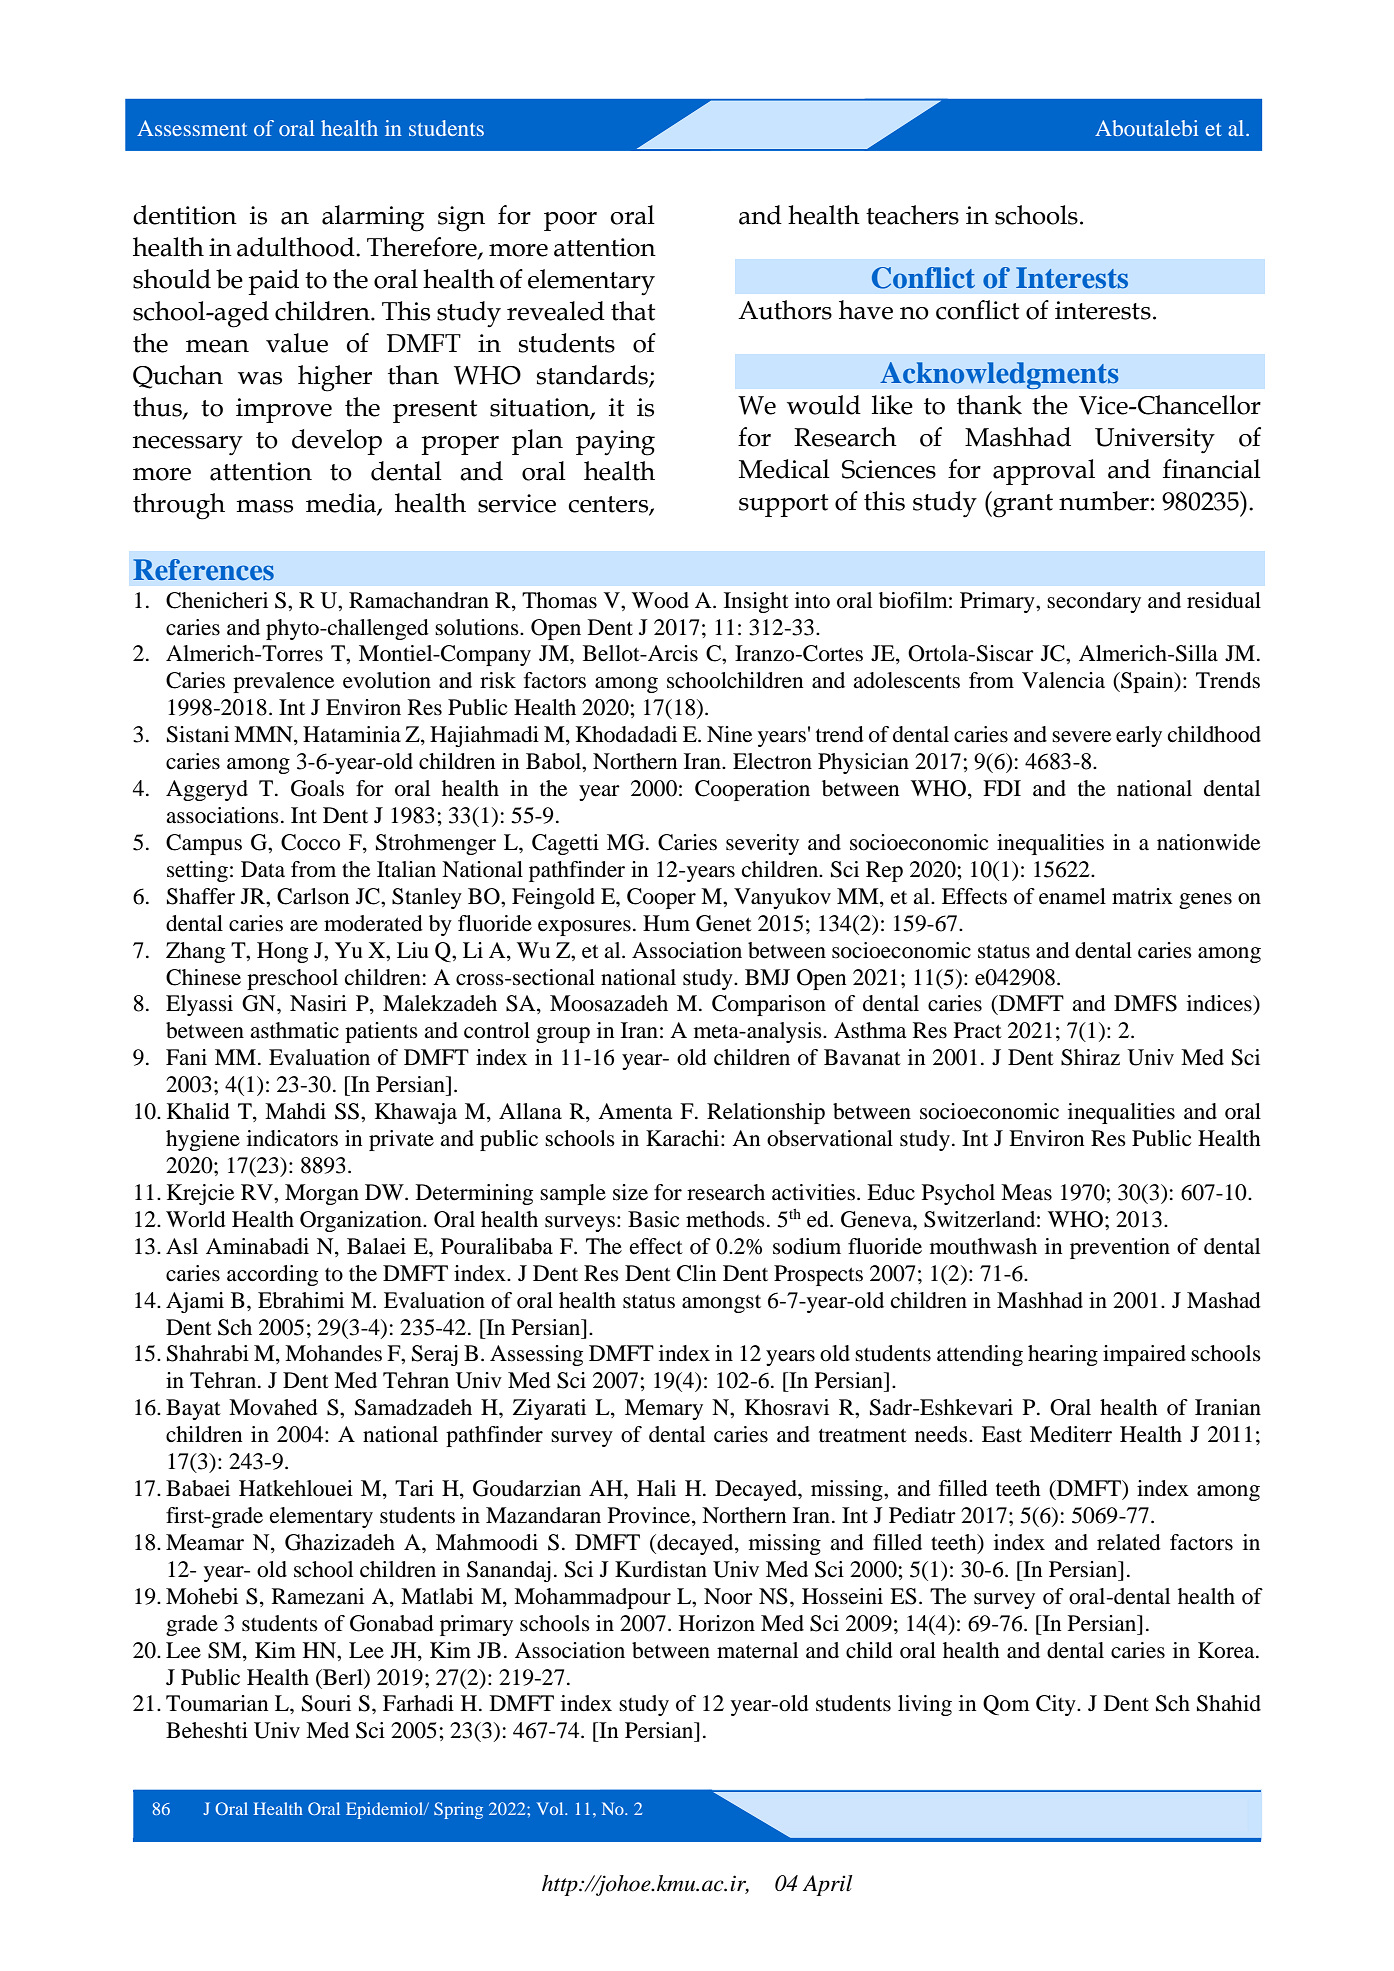 This document has width=1394, height=1971. What do you see at coordinates (828, 1885) in the document?
I see `April` at bounding box center [828, 1885].
